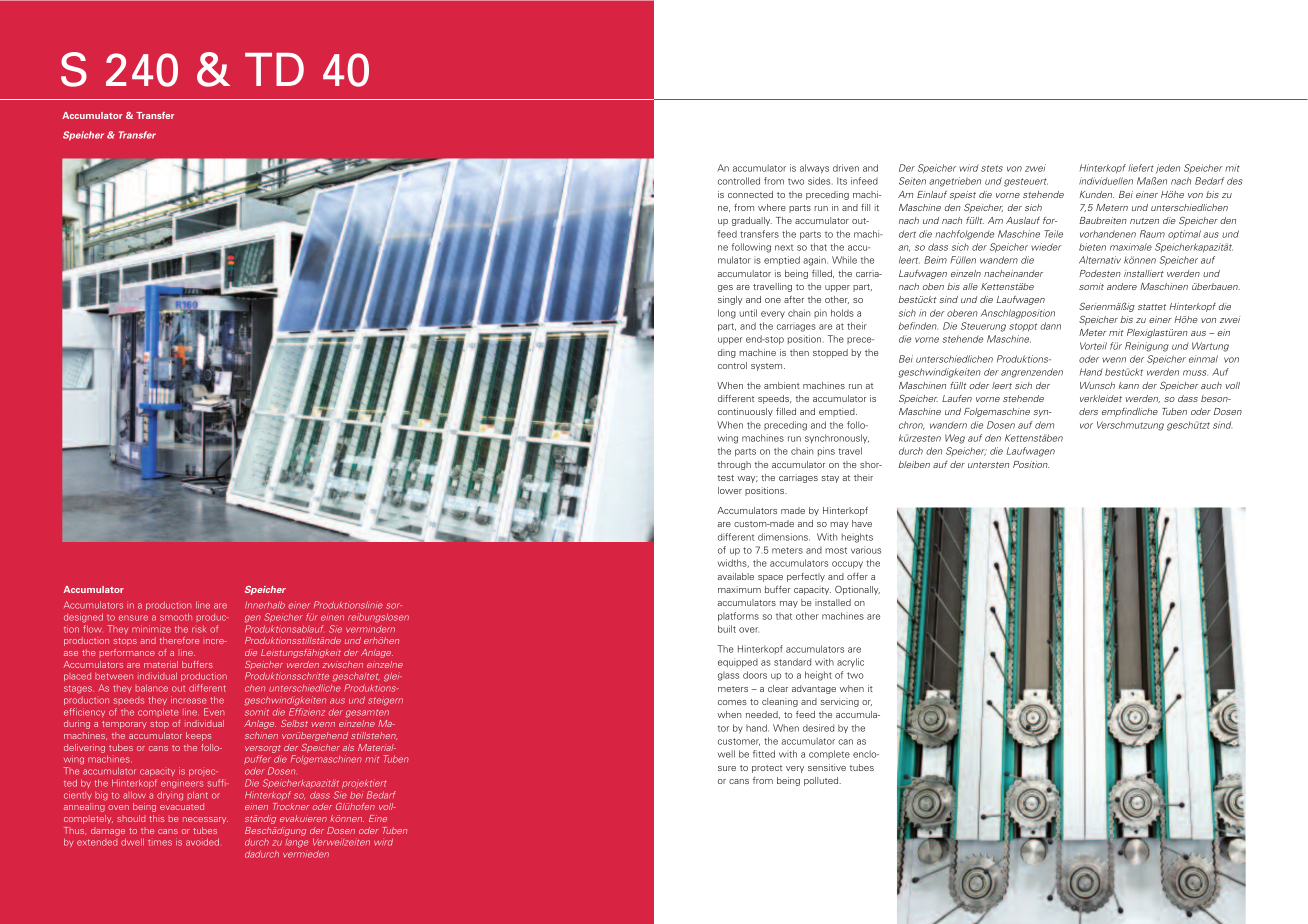 This document has height=924, width=1308. What do you see at coordinates (205, 820) in the document?
I see `necessary` at bounding box center [205, 820].
